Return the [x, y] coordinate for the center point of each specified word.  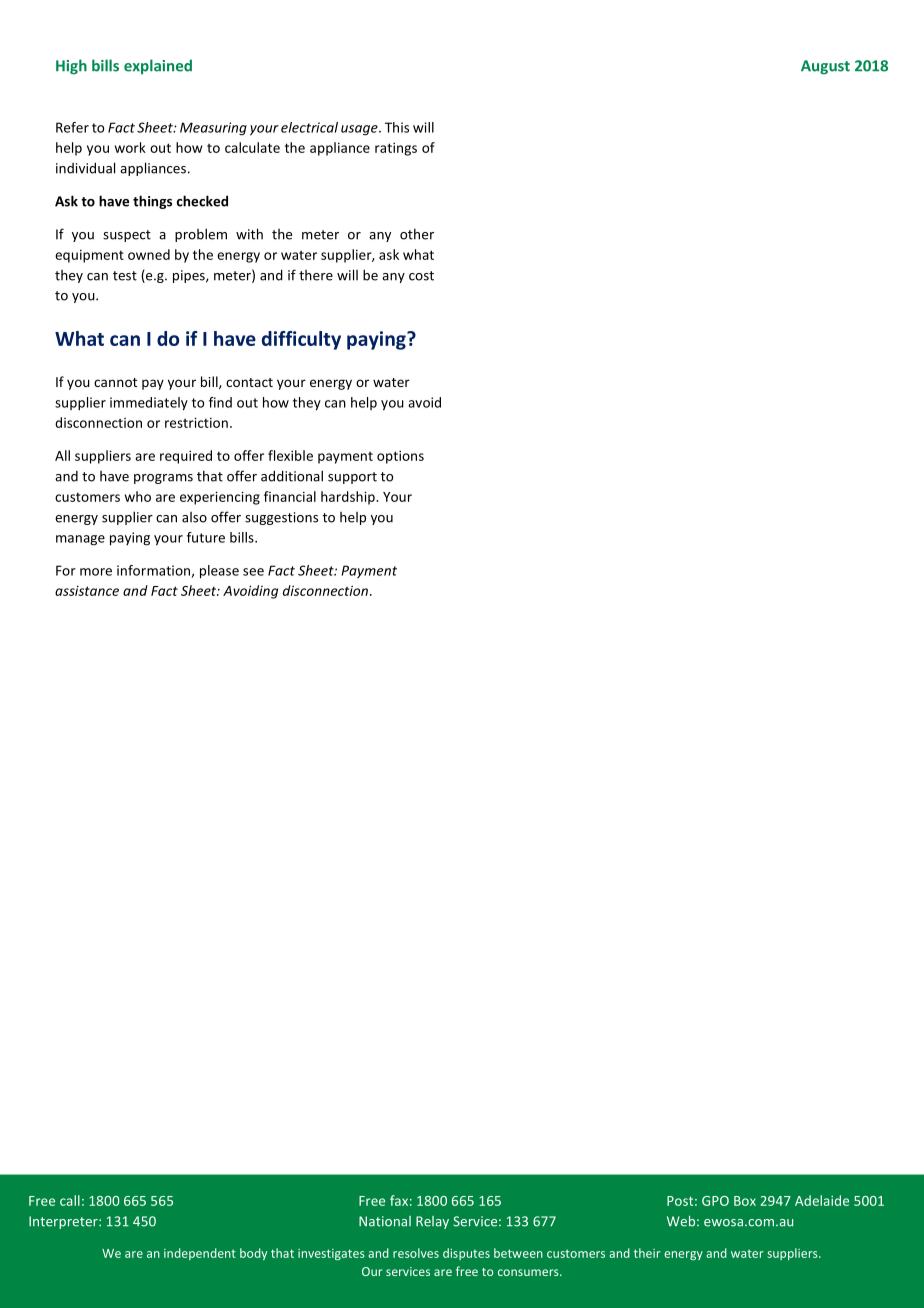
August [825, 67]
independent [200, 1254]
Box [745, 1201]
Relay [432, 1222]
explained [158, 66]
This [397, 127]
